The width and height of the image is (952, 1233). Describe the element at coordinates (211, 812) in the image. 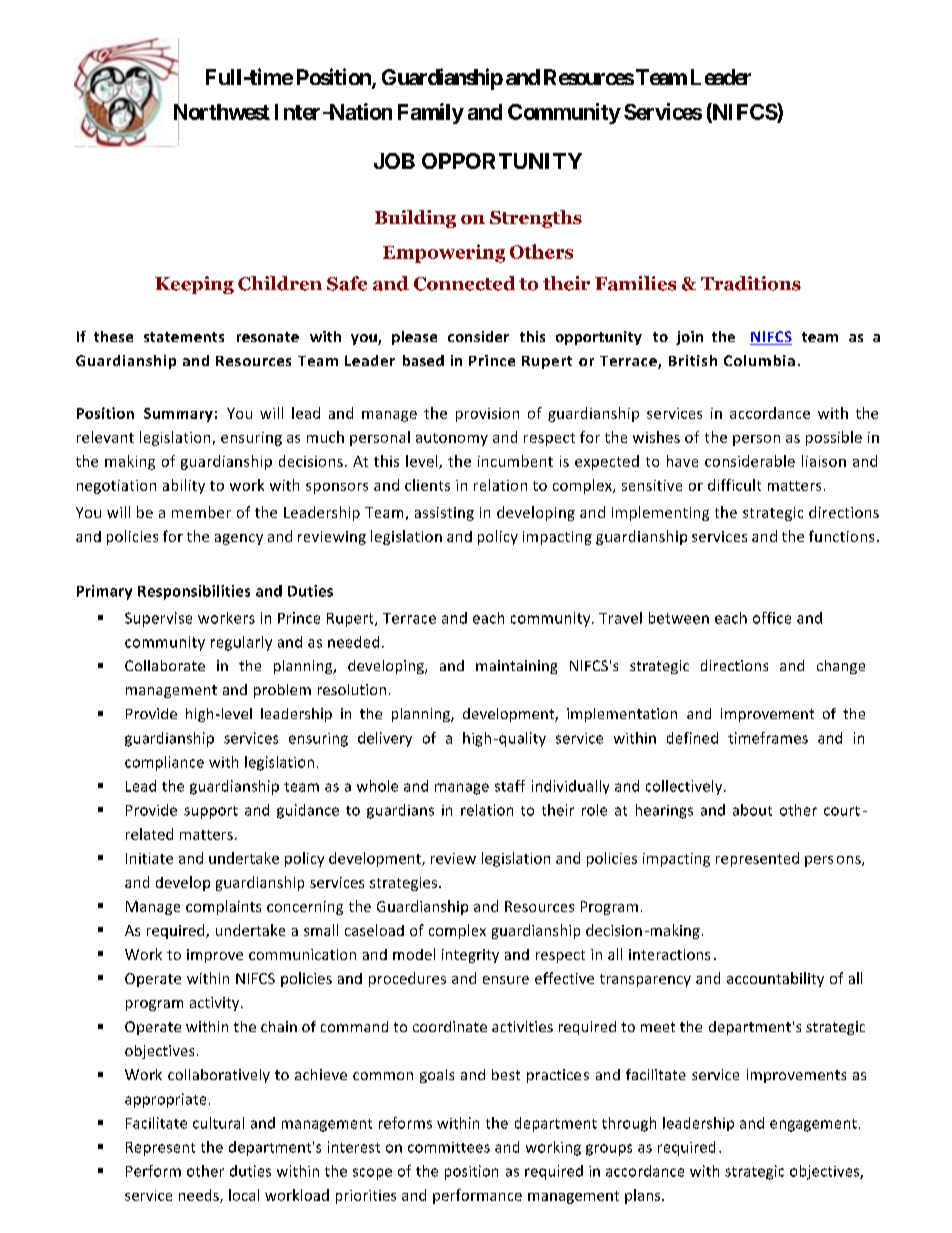

I see `support` at that location.
